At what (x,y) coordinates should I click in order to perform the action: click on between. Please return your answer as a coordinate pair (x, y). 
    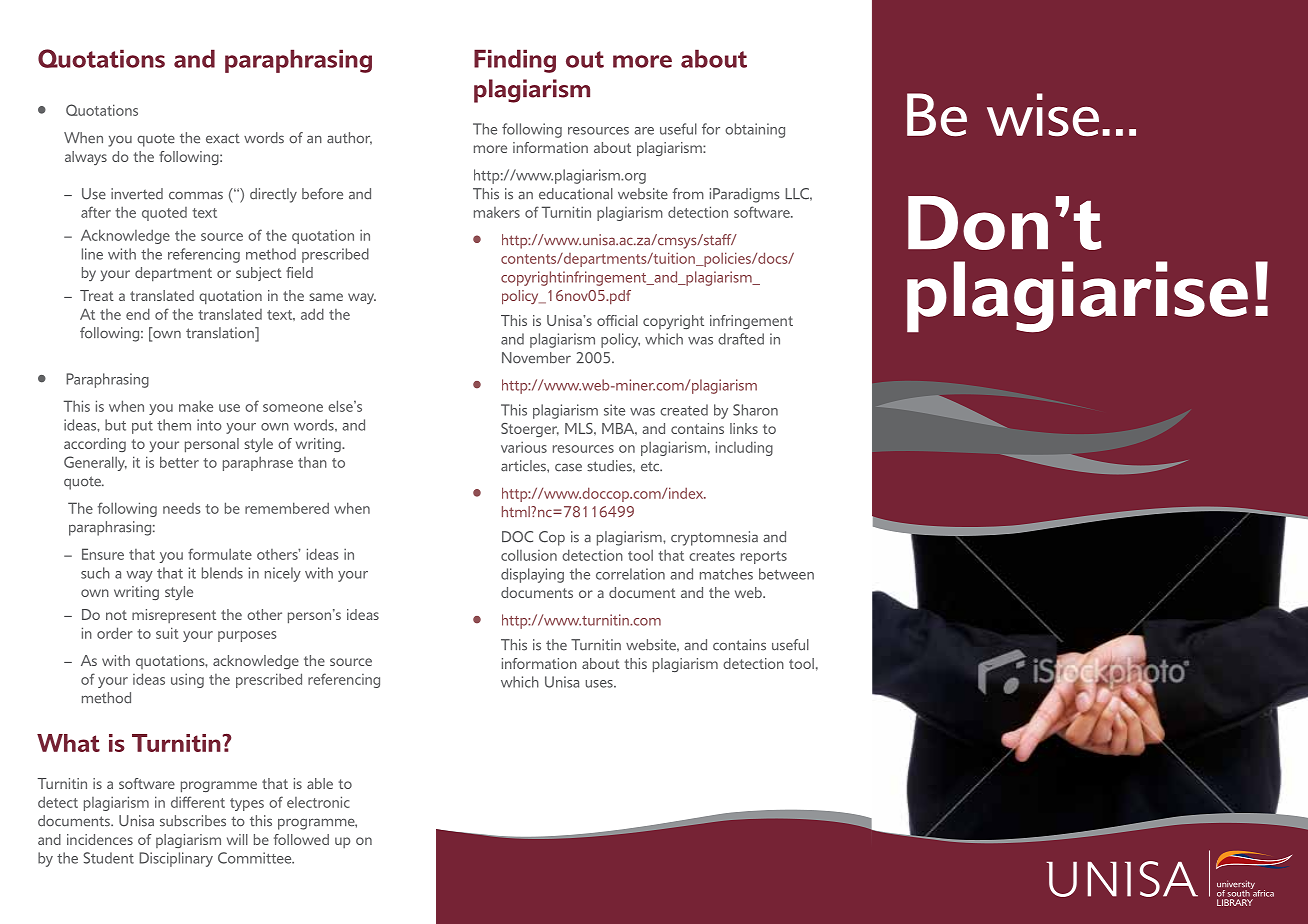
    Looking at the image, I should click on (786, 574).
